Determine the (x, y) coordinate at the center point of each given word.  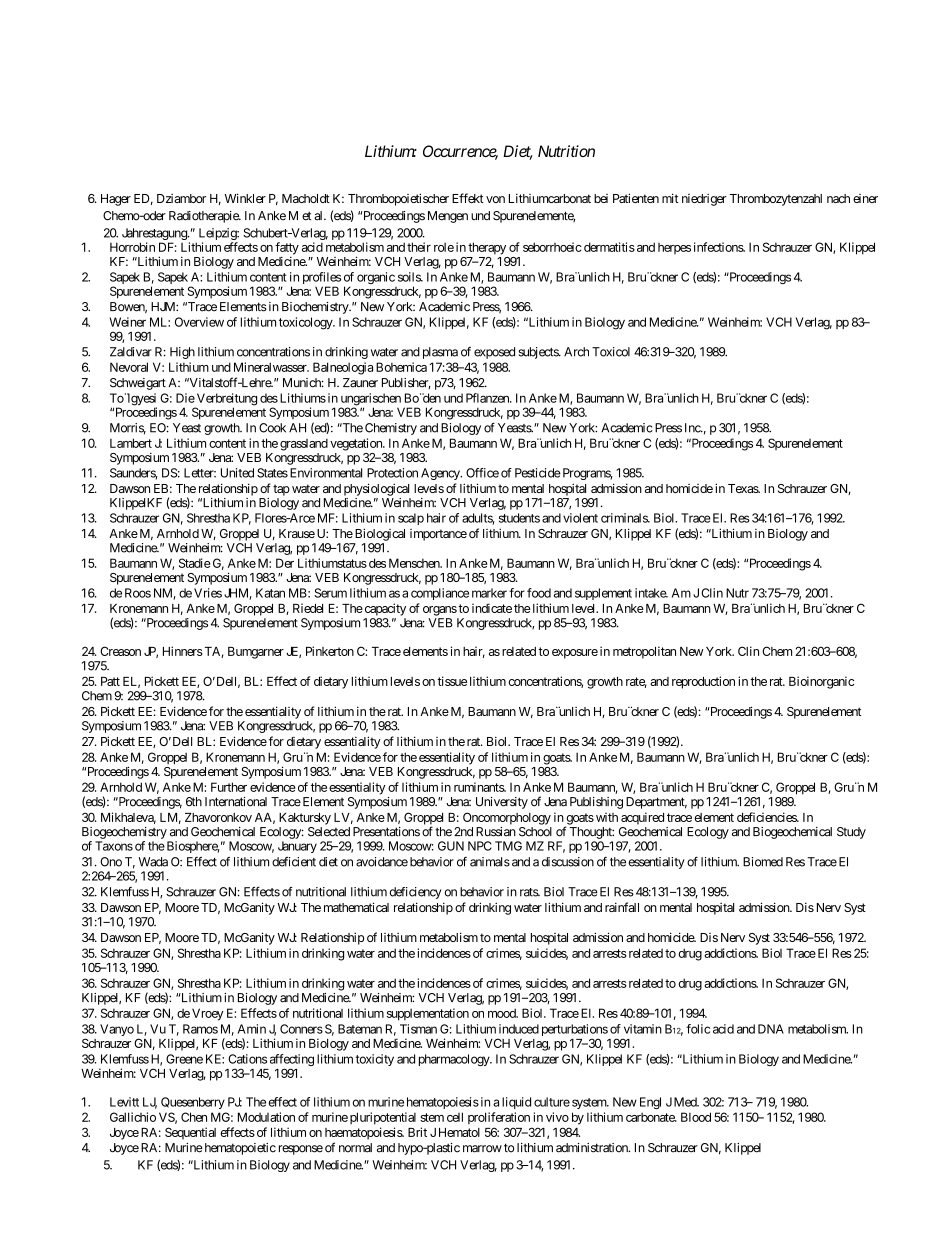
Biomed (763, 862)
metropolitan (644, 652)
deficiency (416, 893)
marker (489, 593)
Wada (153, 862)
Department (656, 803)
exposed (494, 353)
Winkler (245, 198)
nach (838, 198)
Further (229, 787)
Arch (576, 352)
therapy (487, 248)
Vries (208, 593)
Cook (272, 428)
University (502, 803)
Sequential (190, 1133)
